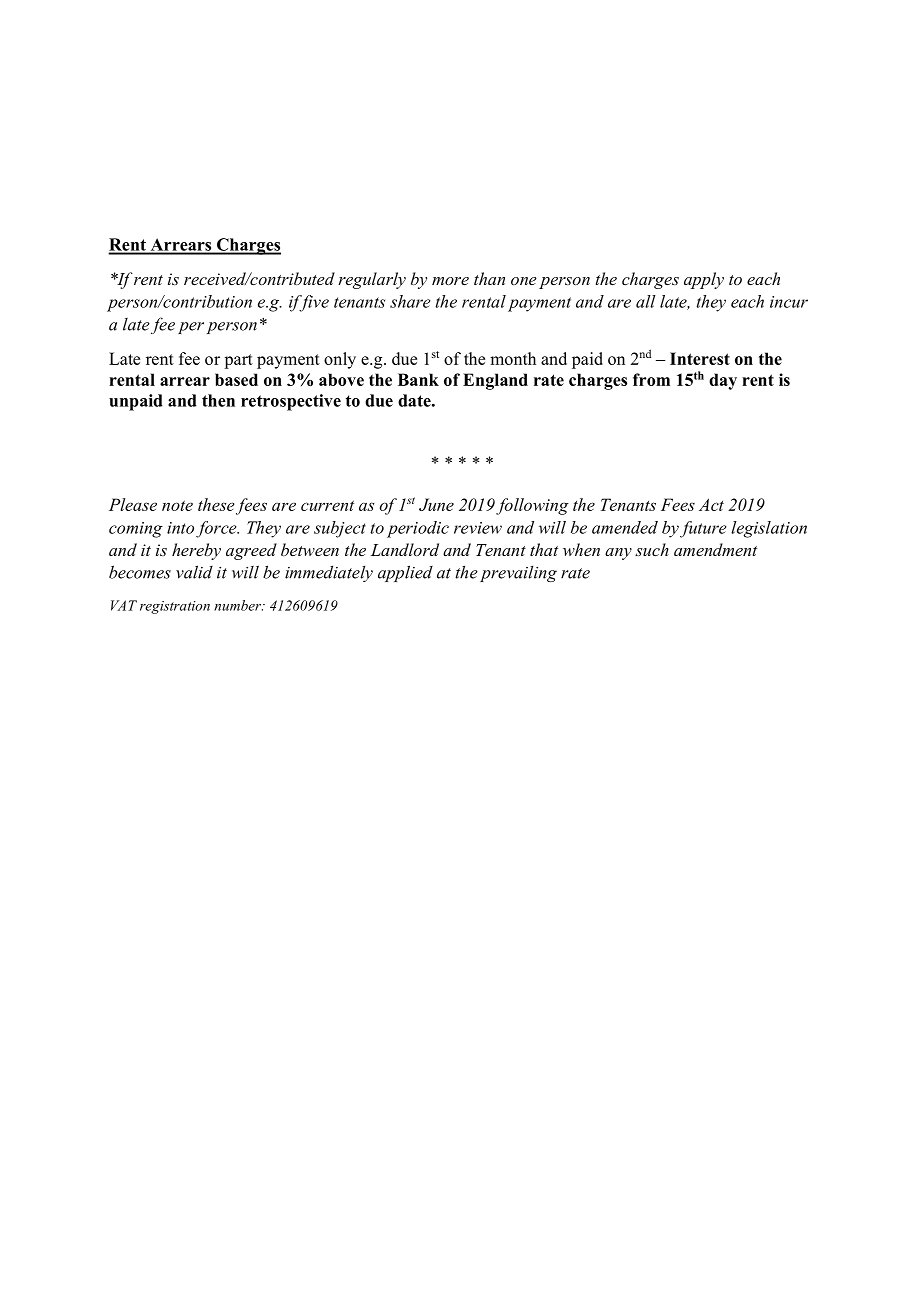  I want to click on retrospective, so click(291, 402).
